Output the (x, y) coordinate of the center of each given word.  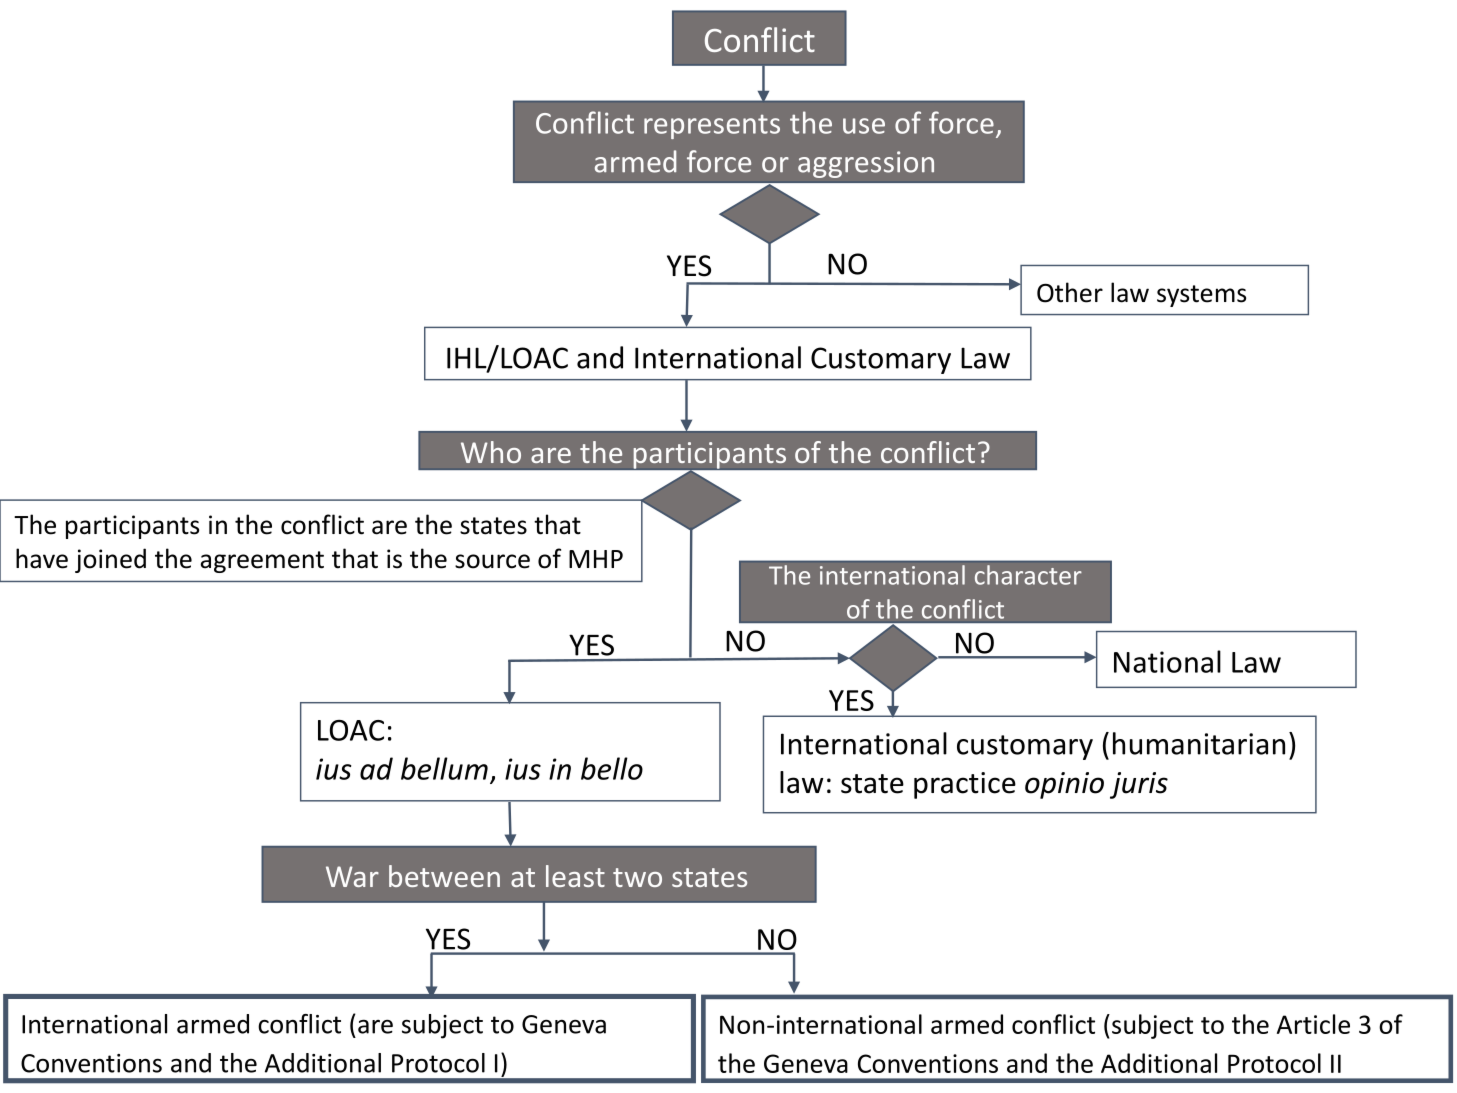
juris (1139, 785)
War (352, 876)
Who (491, 452)
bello (612, 768)
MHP (596, 559)
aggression (866, 164)
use (864, 126)
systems (1201, 296)
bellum (444, 768)
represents (712, 126)
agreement (262, 562)
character (1028, 575)
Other (1070, 292)
